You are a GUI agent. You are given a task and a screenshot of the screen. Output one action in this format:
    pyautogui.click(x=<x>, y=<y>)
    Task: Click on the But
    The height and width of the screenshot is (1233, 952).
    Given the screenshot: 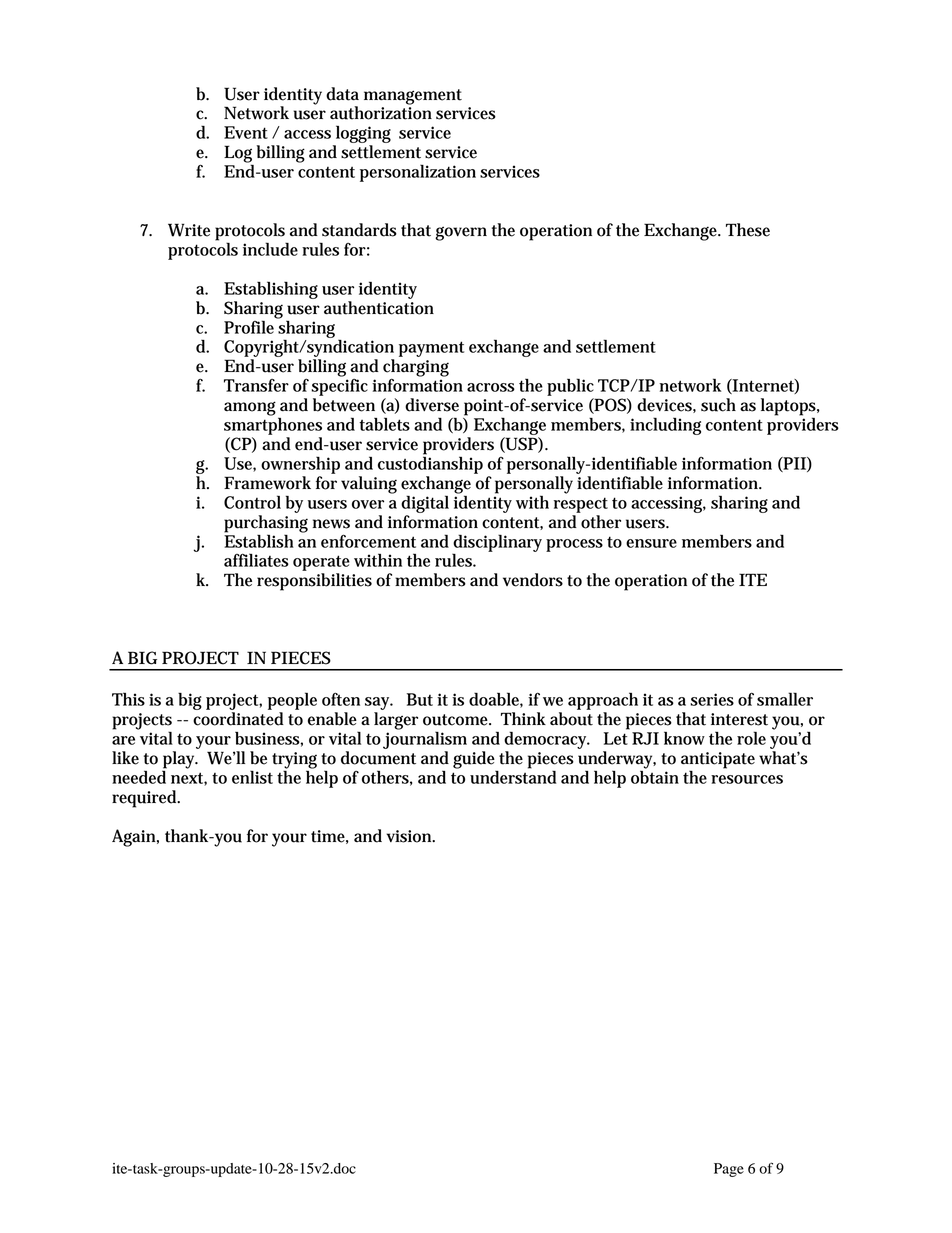 What is the action you would take?
    pyautogui.click(x=420, y=699)
